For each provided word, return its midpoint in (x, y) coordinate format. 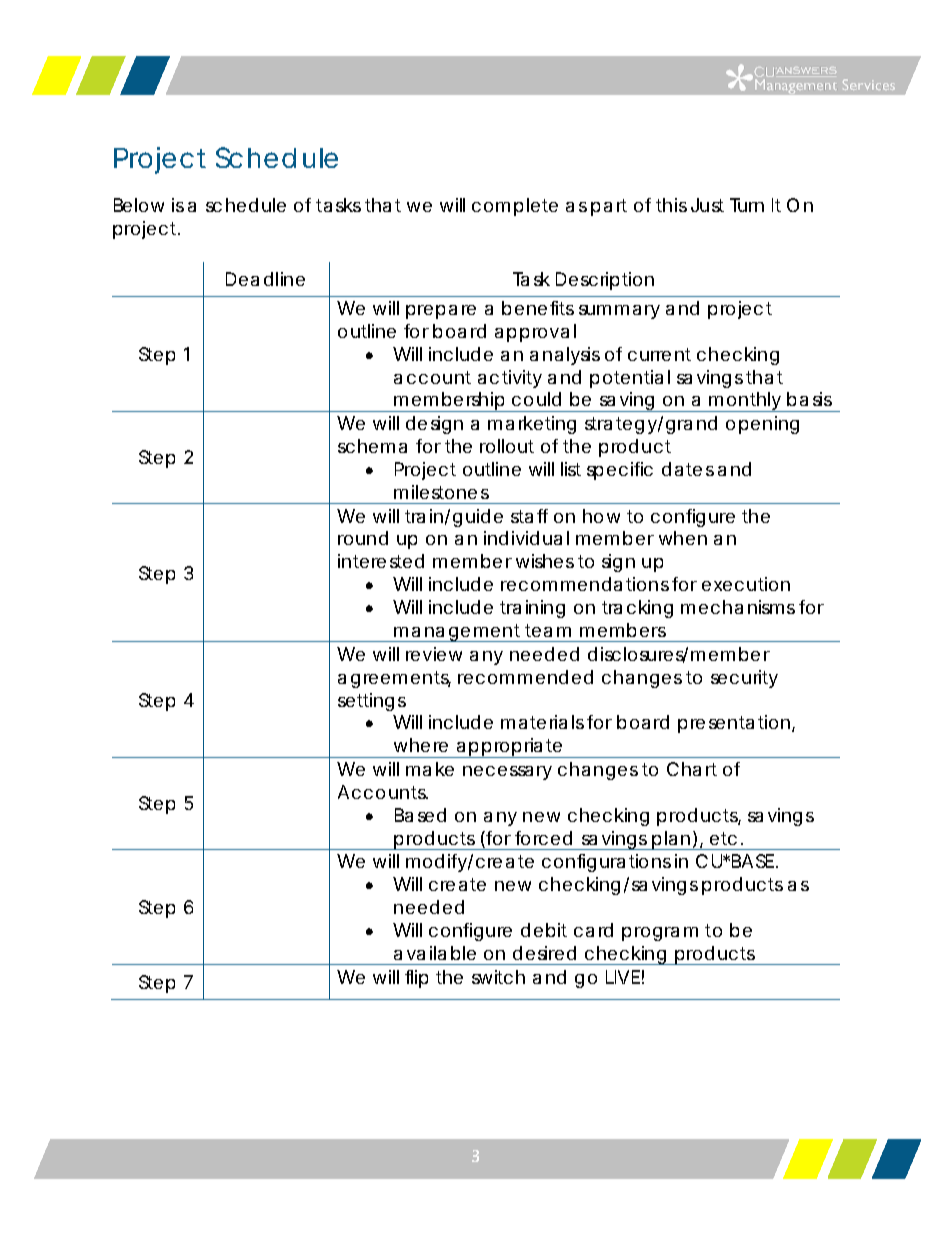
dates (688, 469)
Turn (747, 205)
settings (372, 702)
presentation (734, 724)
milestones (441, 492)
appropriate (509, 748)
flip (416, 979)
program (660, 934)
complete (515, 207)
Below (139, 205)
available (435, 953)
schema (372, 446)
